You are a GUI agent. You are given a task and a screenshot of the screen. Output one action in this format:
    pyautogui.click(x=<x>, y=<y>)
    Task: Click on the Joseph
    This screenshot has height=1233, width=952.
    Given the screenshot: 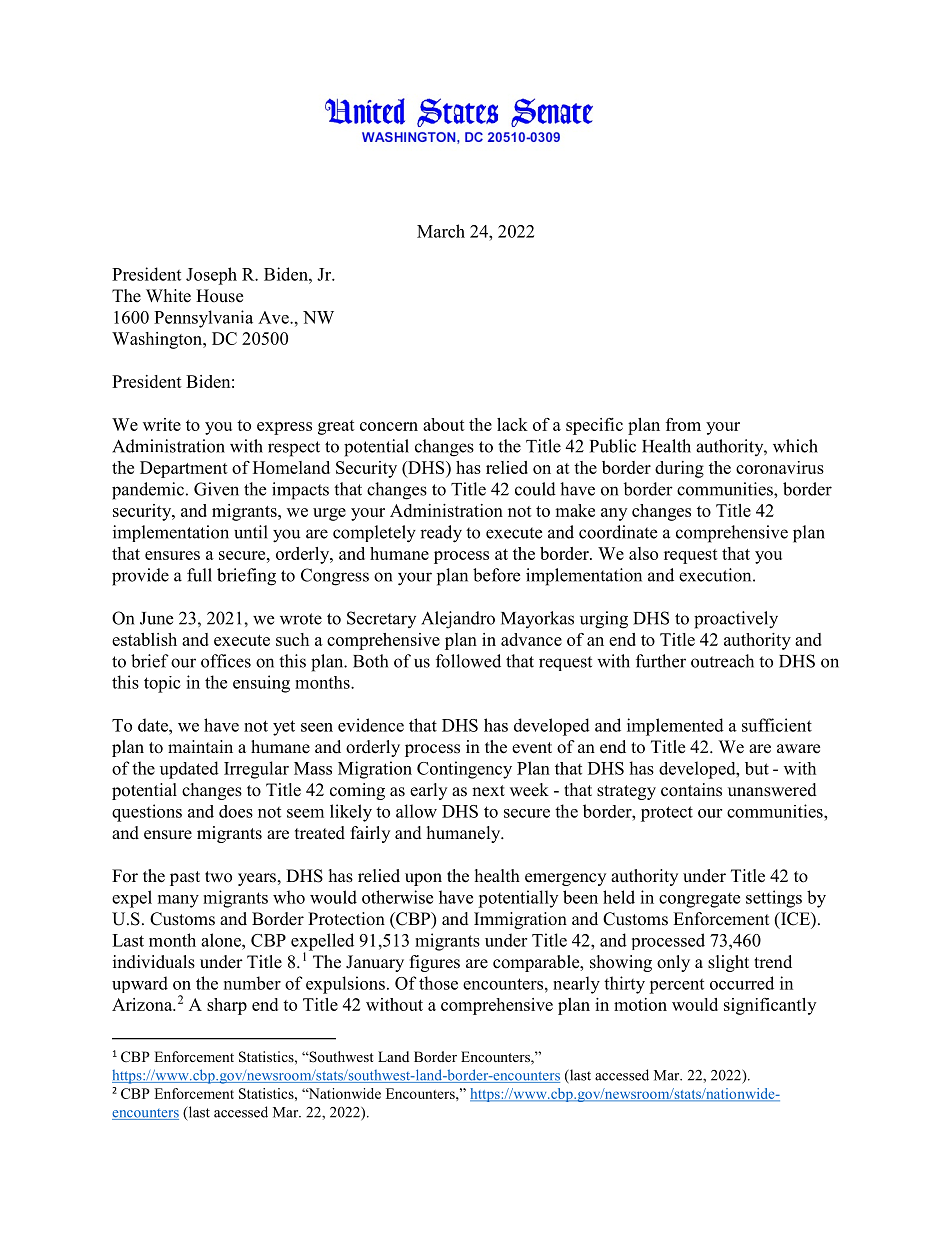 What is the action you would take?
    pyautogui.click(x=211, y=276)
